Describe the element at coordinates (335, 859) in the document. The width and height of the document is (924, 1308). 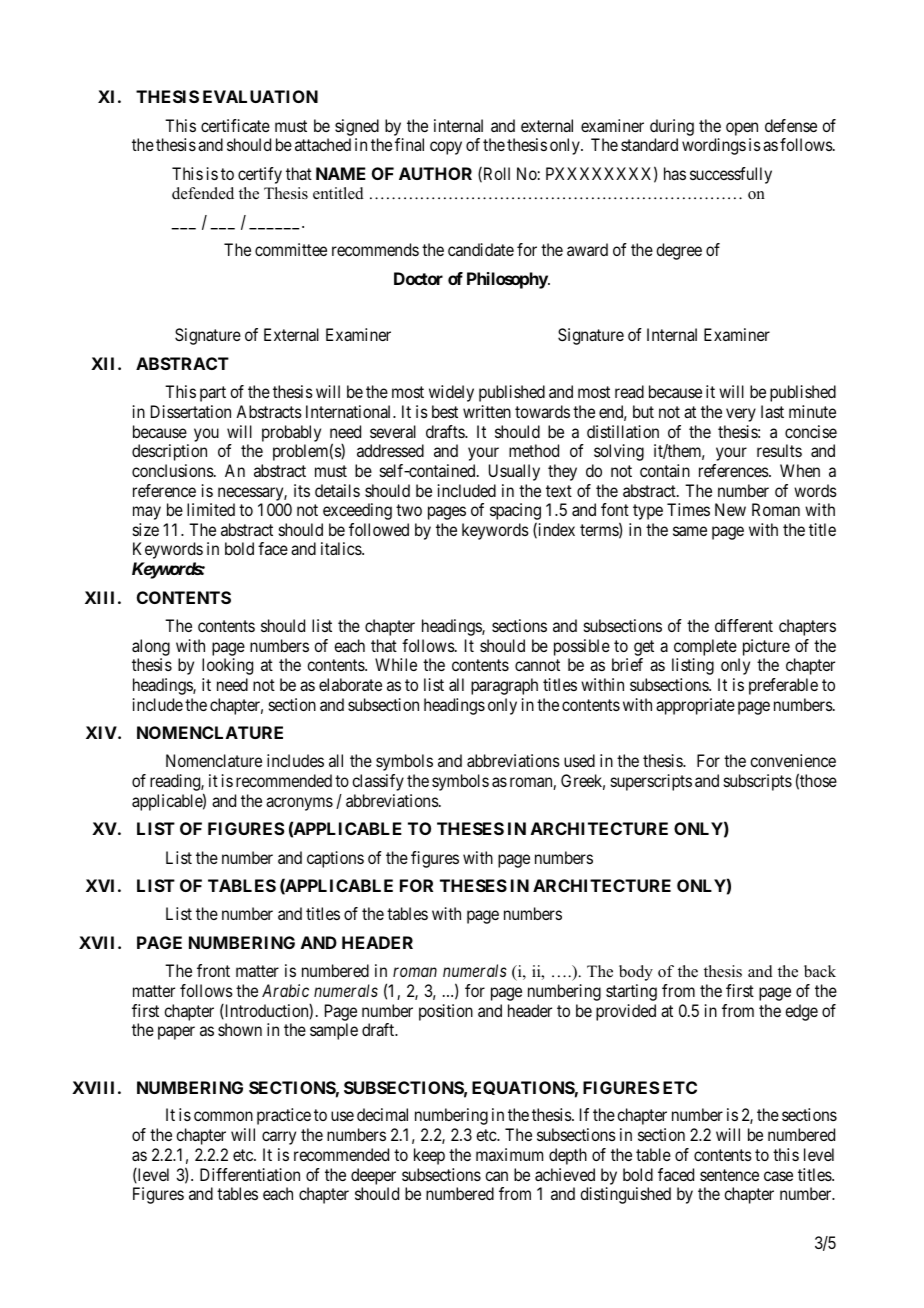
I see `captions` at that location.
